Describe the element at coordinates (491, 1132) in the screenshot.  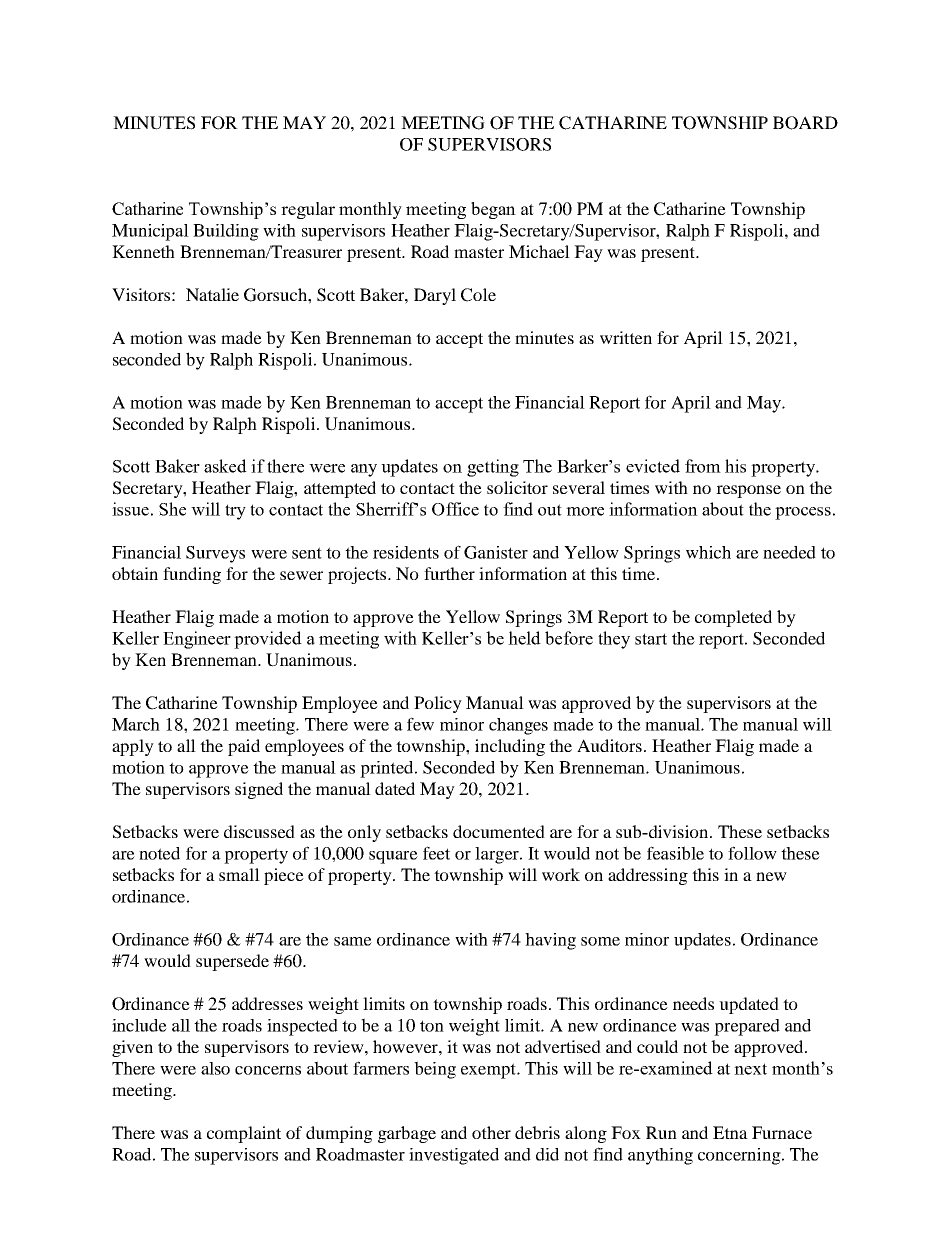
I see `other` at that location.
